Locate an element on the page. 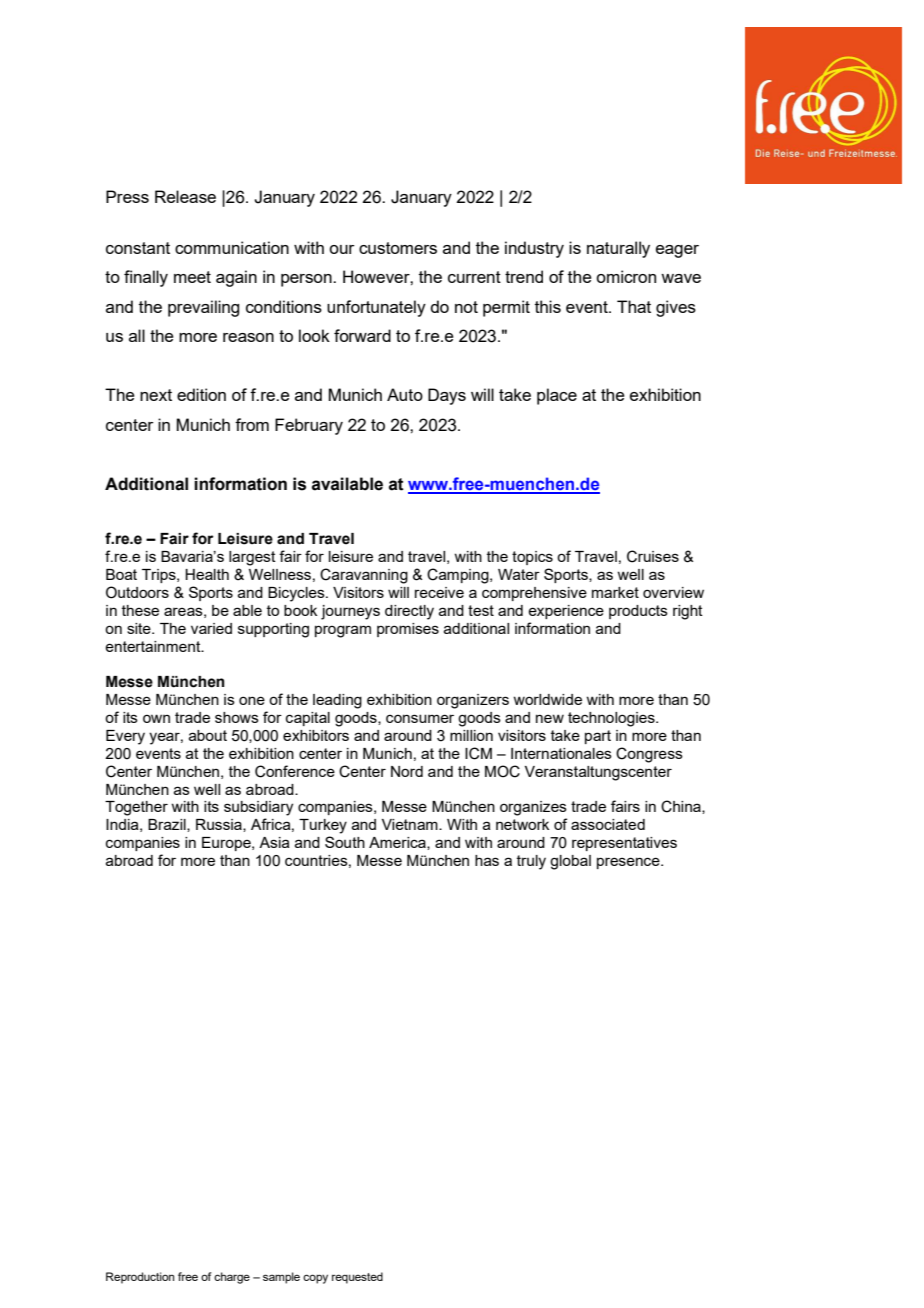  naturally is located at coordinates (618, 249).
